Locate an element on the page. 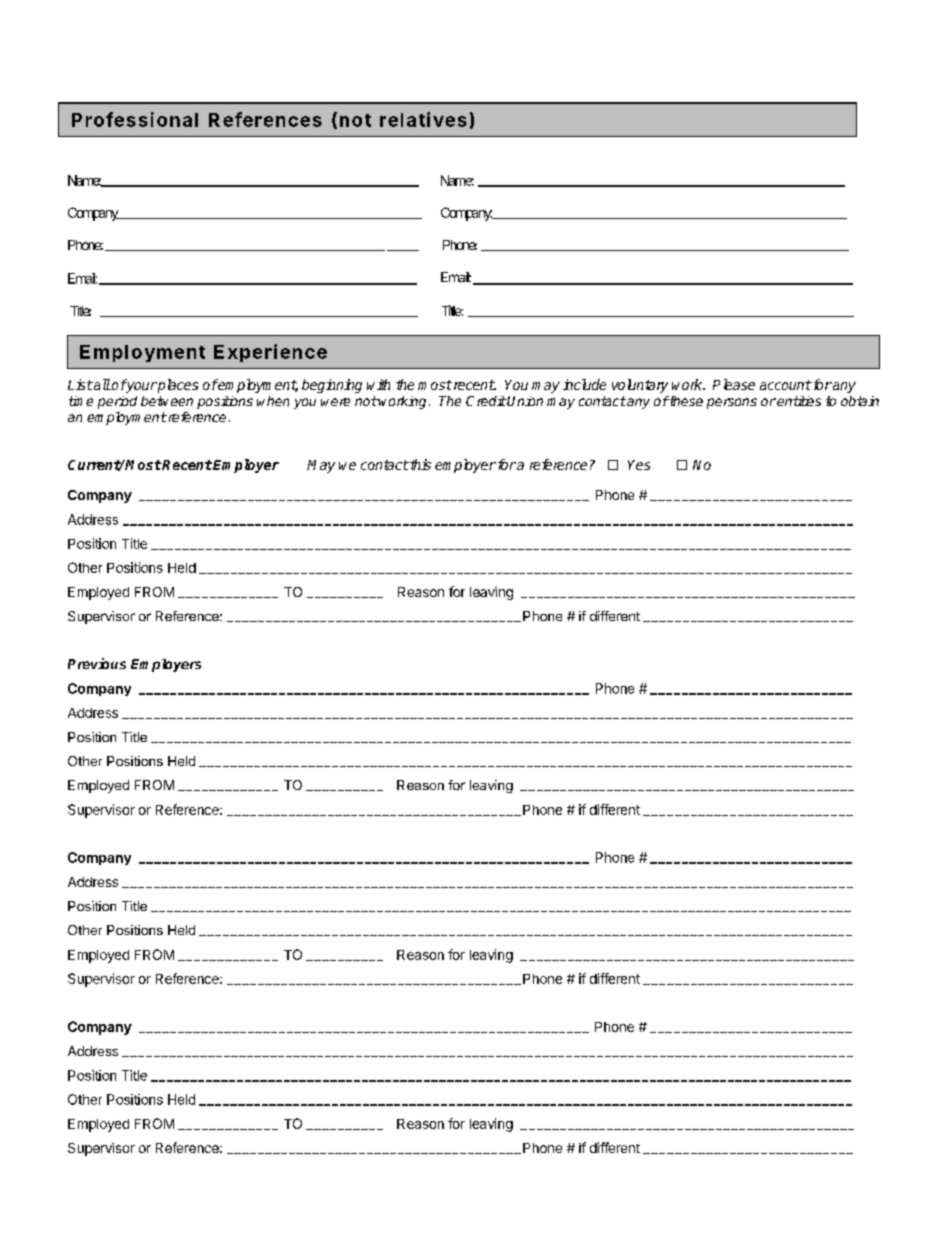 The image size is (952, 1233). entities is located at coordinates (799, 401).
